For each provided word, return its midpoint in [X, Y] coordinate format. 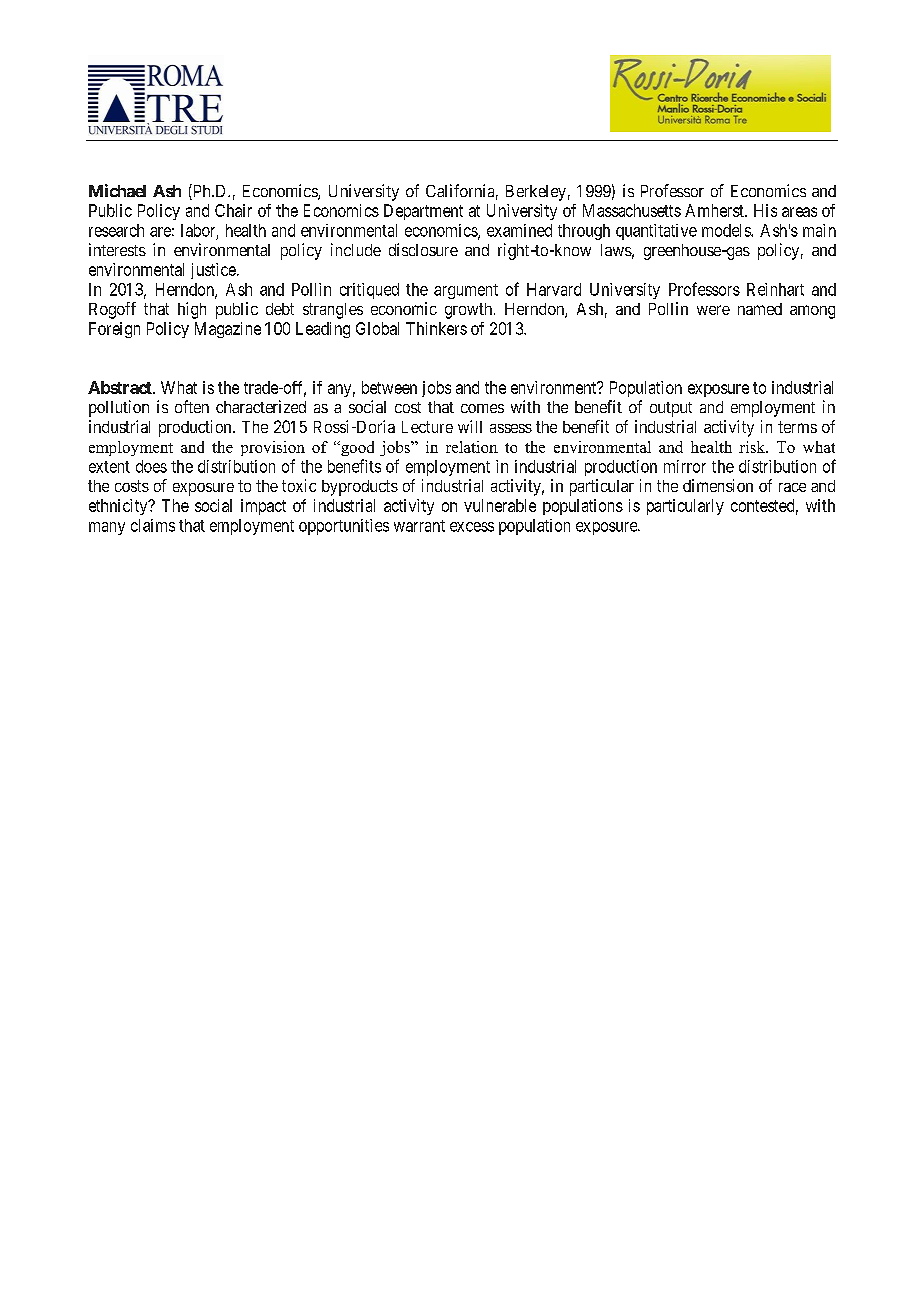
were [713, 310]
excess [472, 527]
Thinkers [436, 328]
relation [472, 447]
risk [753, 447]
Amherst [715, 210]
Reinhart [775, 289]
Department [423, 212]
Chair [233, 210]
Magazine [228, 330]
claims [153, 525]
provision [273, 448]
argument [466, 291]
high [192, 310]
